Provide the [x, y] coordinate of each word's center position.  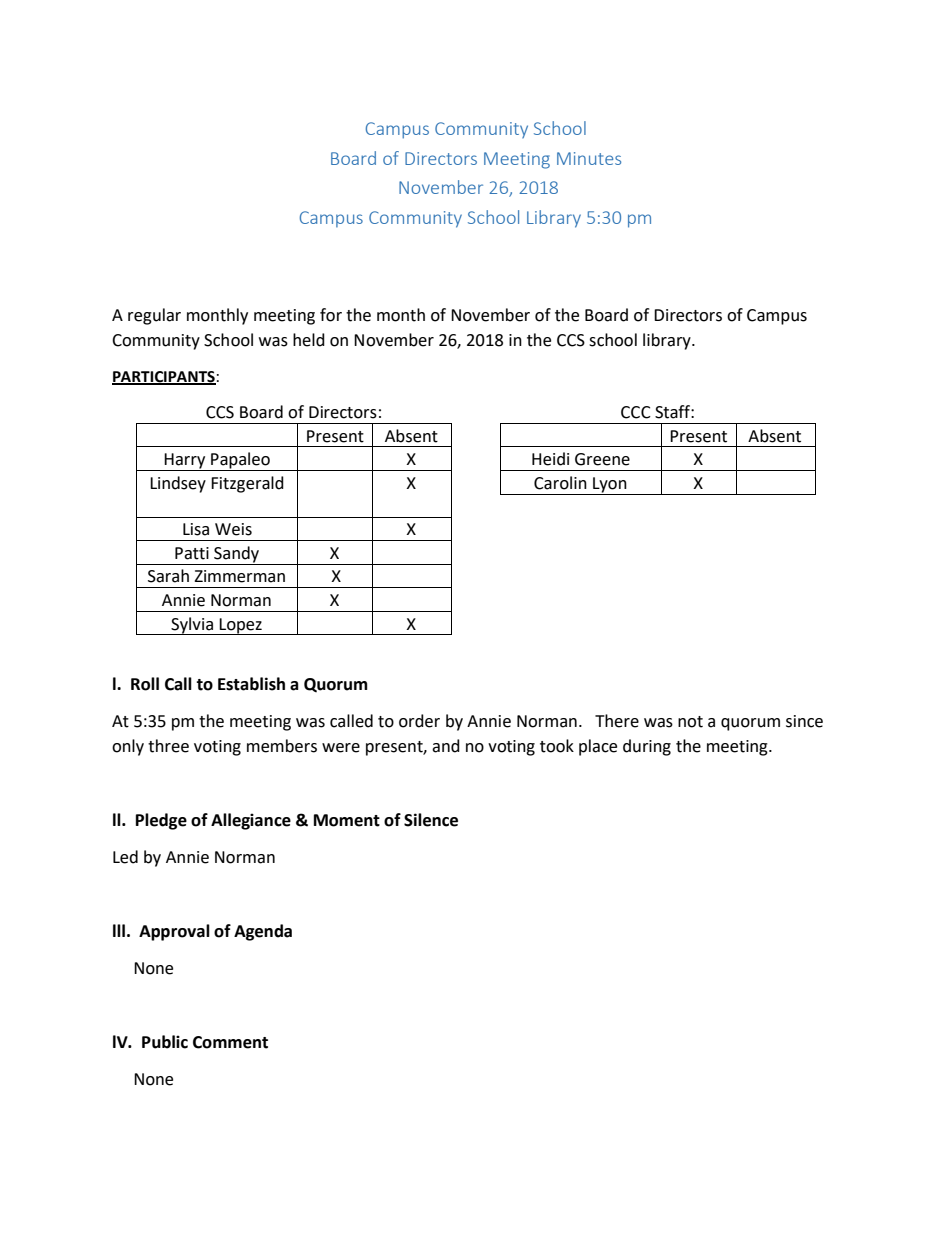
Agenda [263, 932]
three [168, 746]
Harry [185, 462]
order [419, 721]
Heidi [550, 459]
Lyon [610, 485]
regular [154, 316]
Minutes [589, 158]
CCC [636, 412]
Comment [230, 1042]
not [690, 722]
